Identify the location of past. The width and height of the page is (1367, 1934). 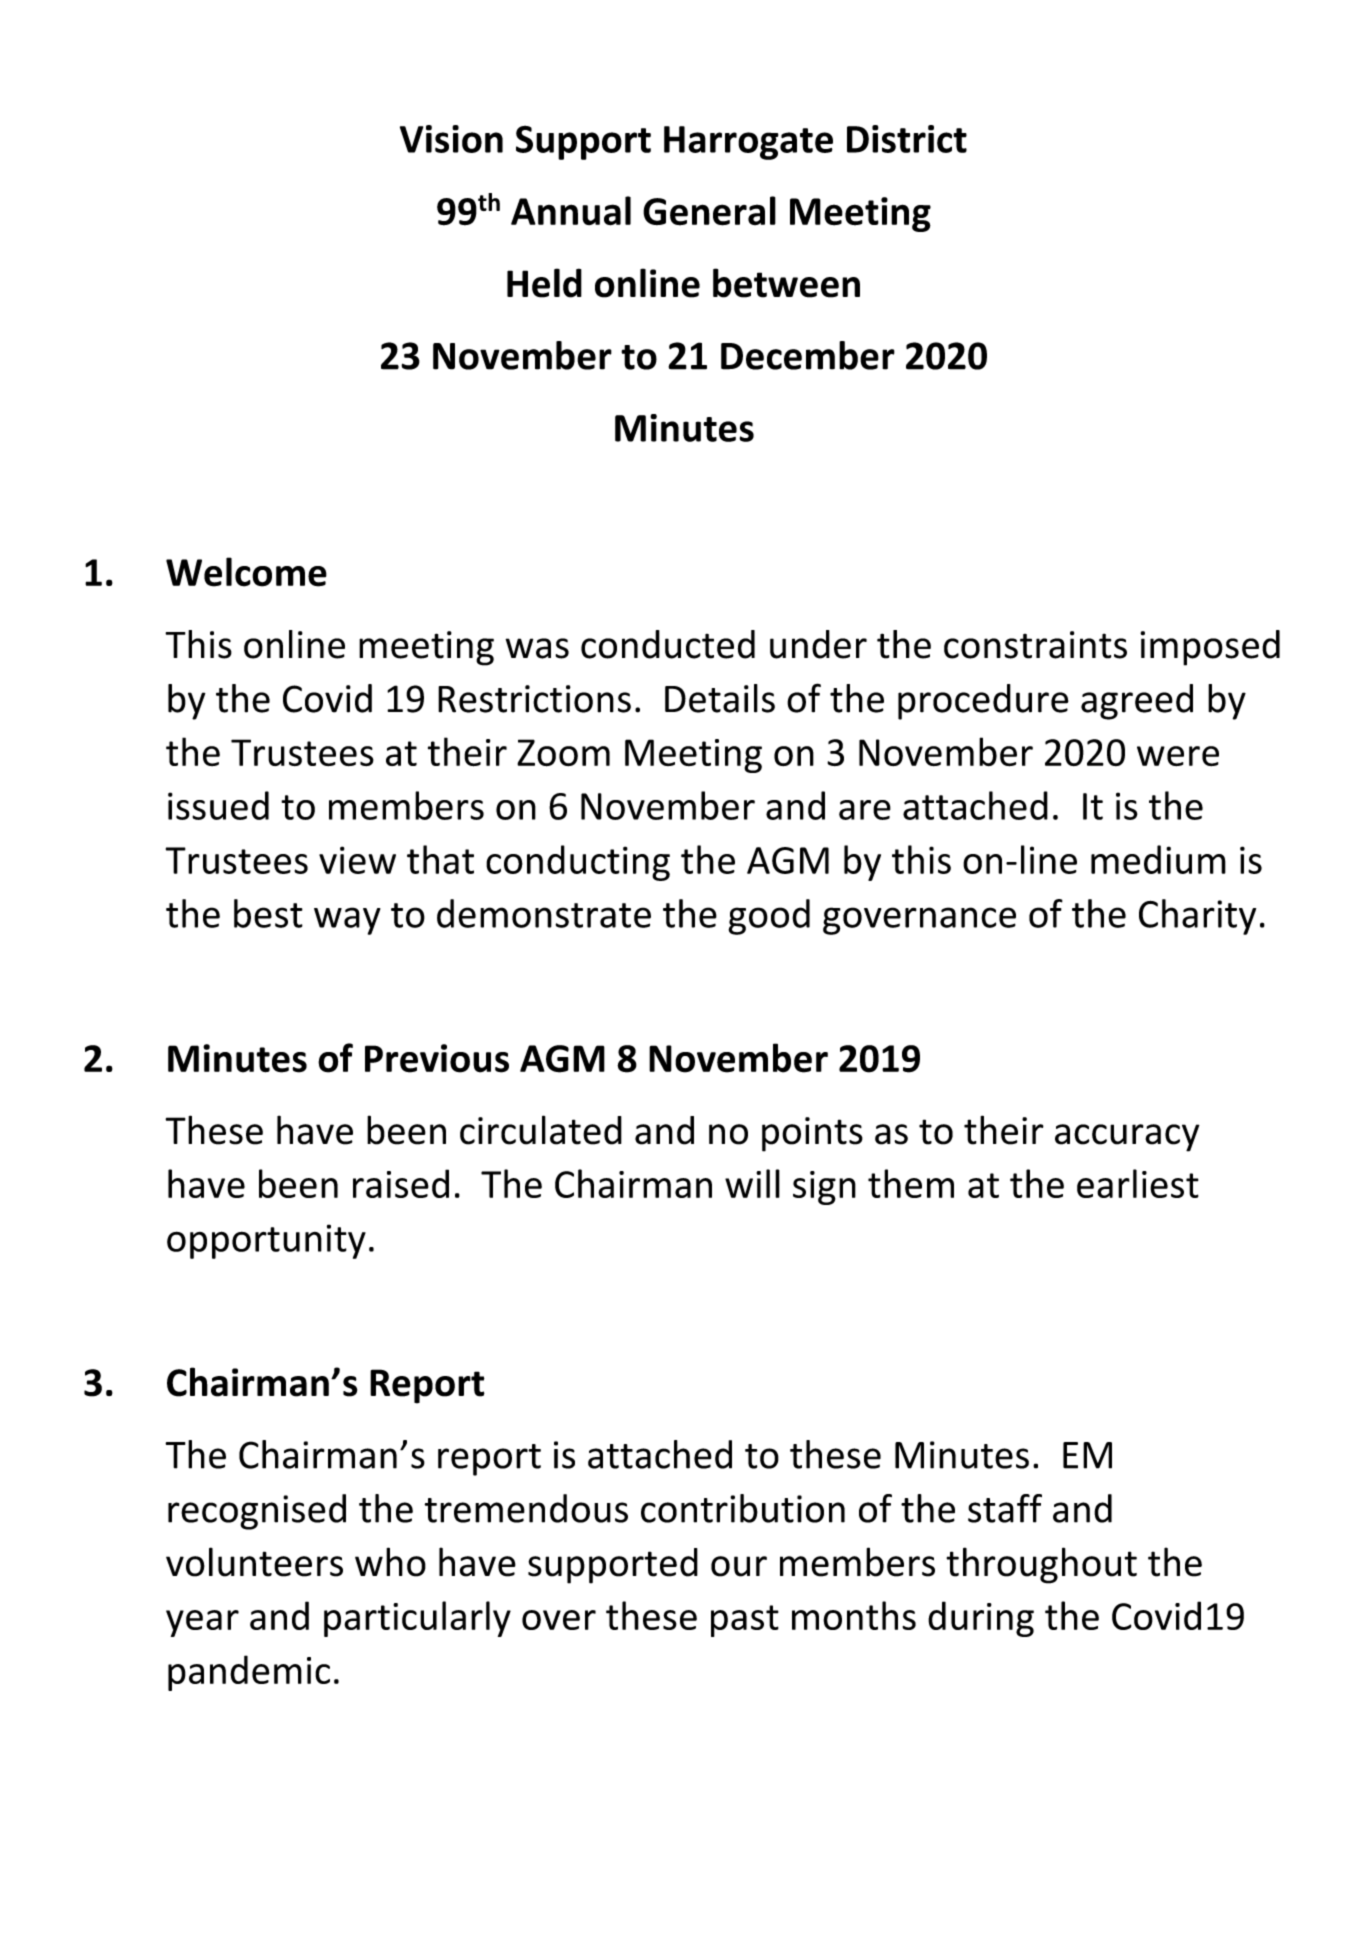
(745, 1621).
